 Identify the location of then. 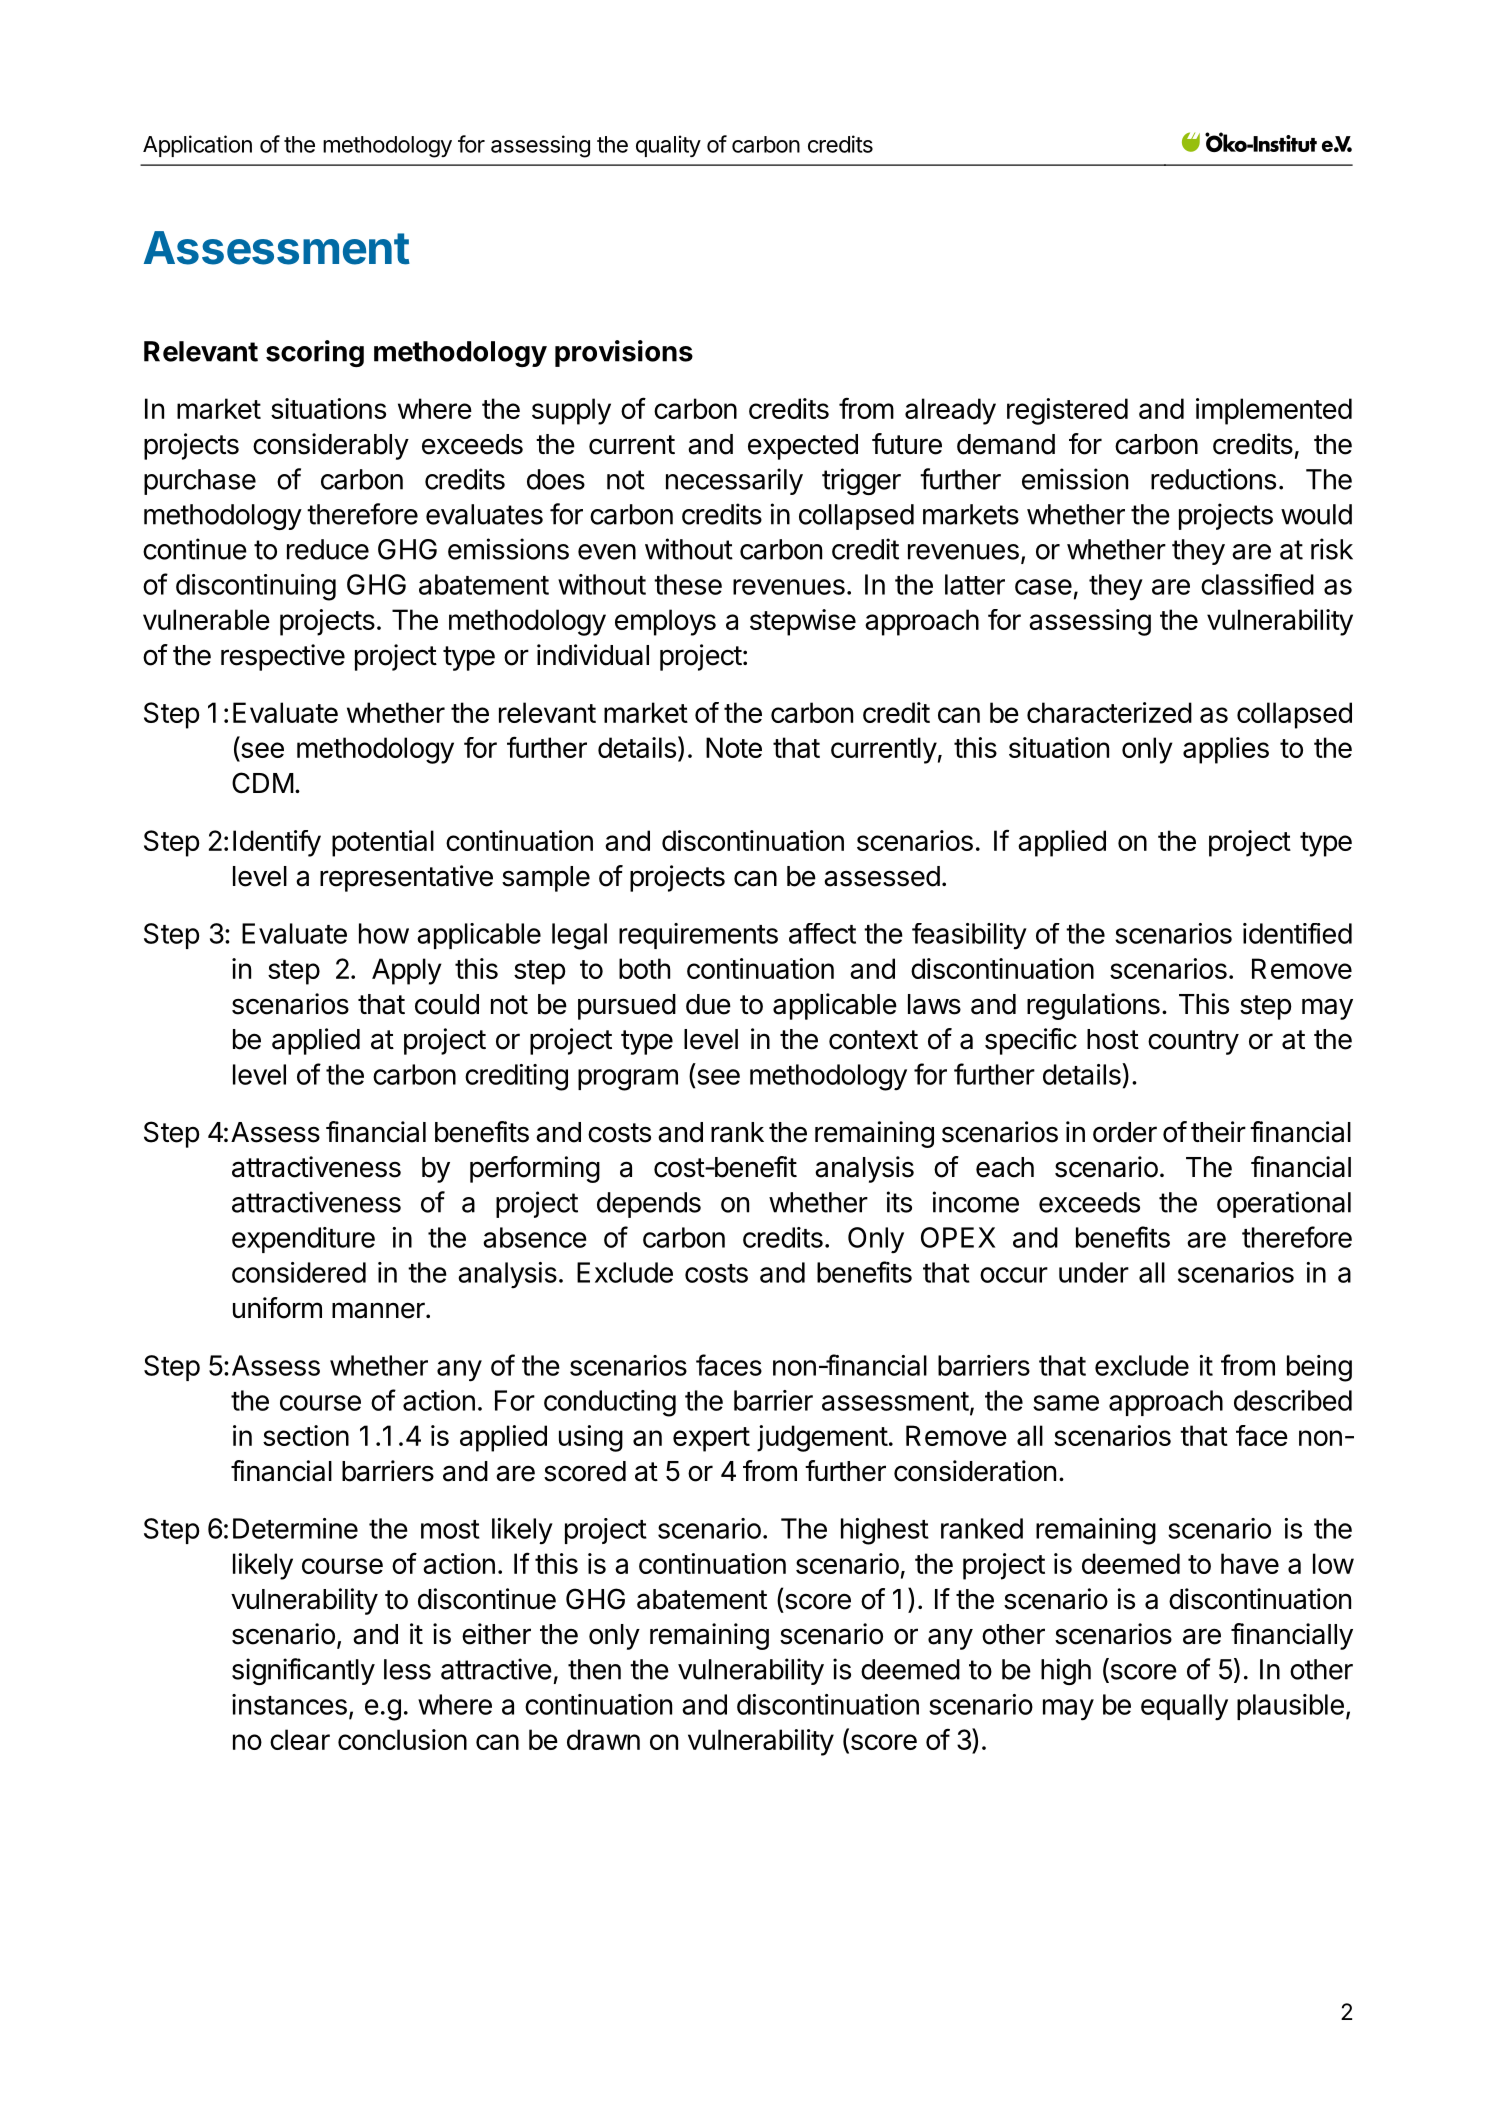
(594, 1669).
